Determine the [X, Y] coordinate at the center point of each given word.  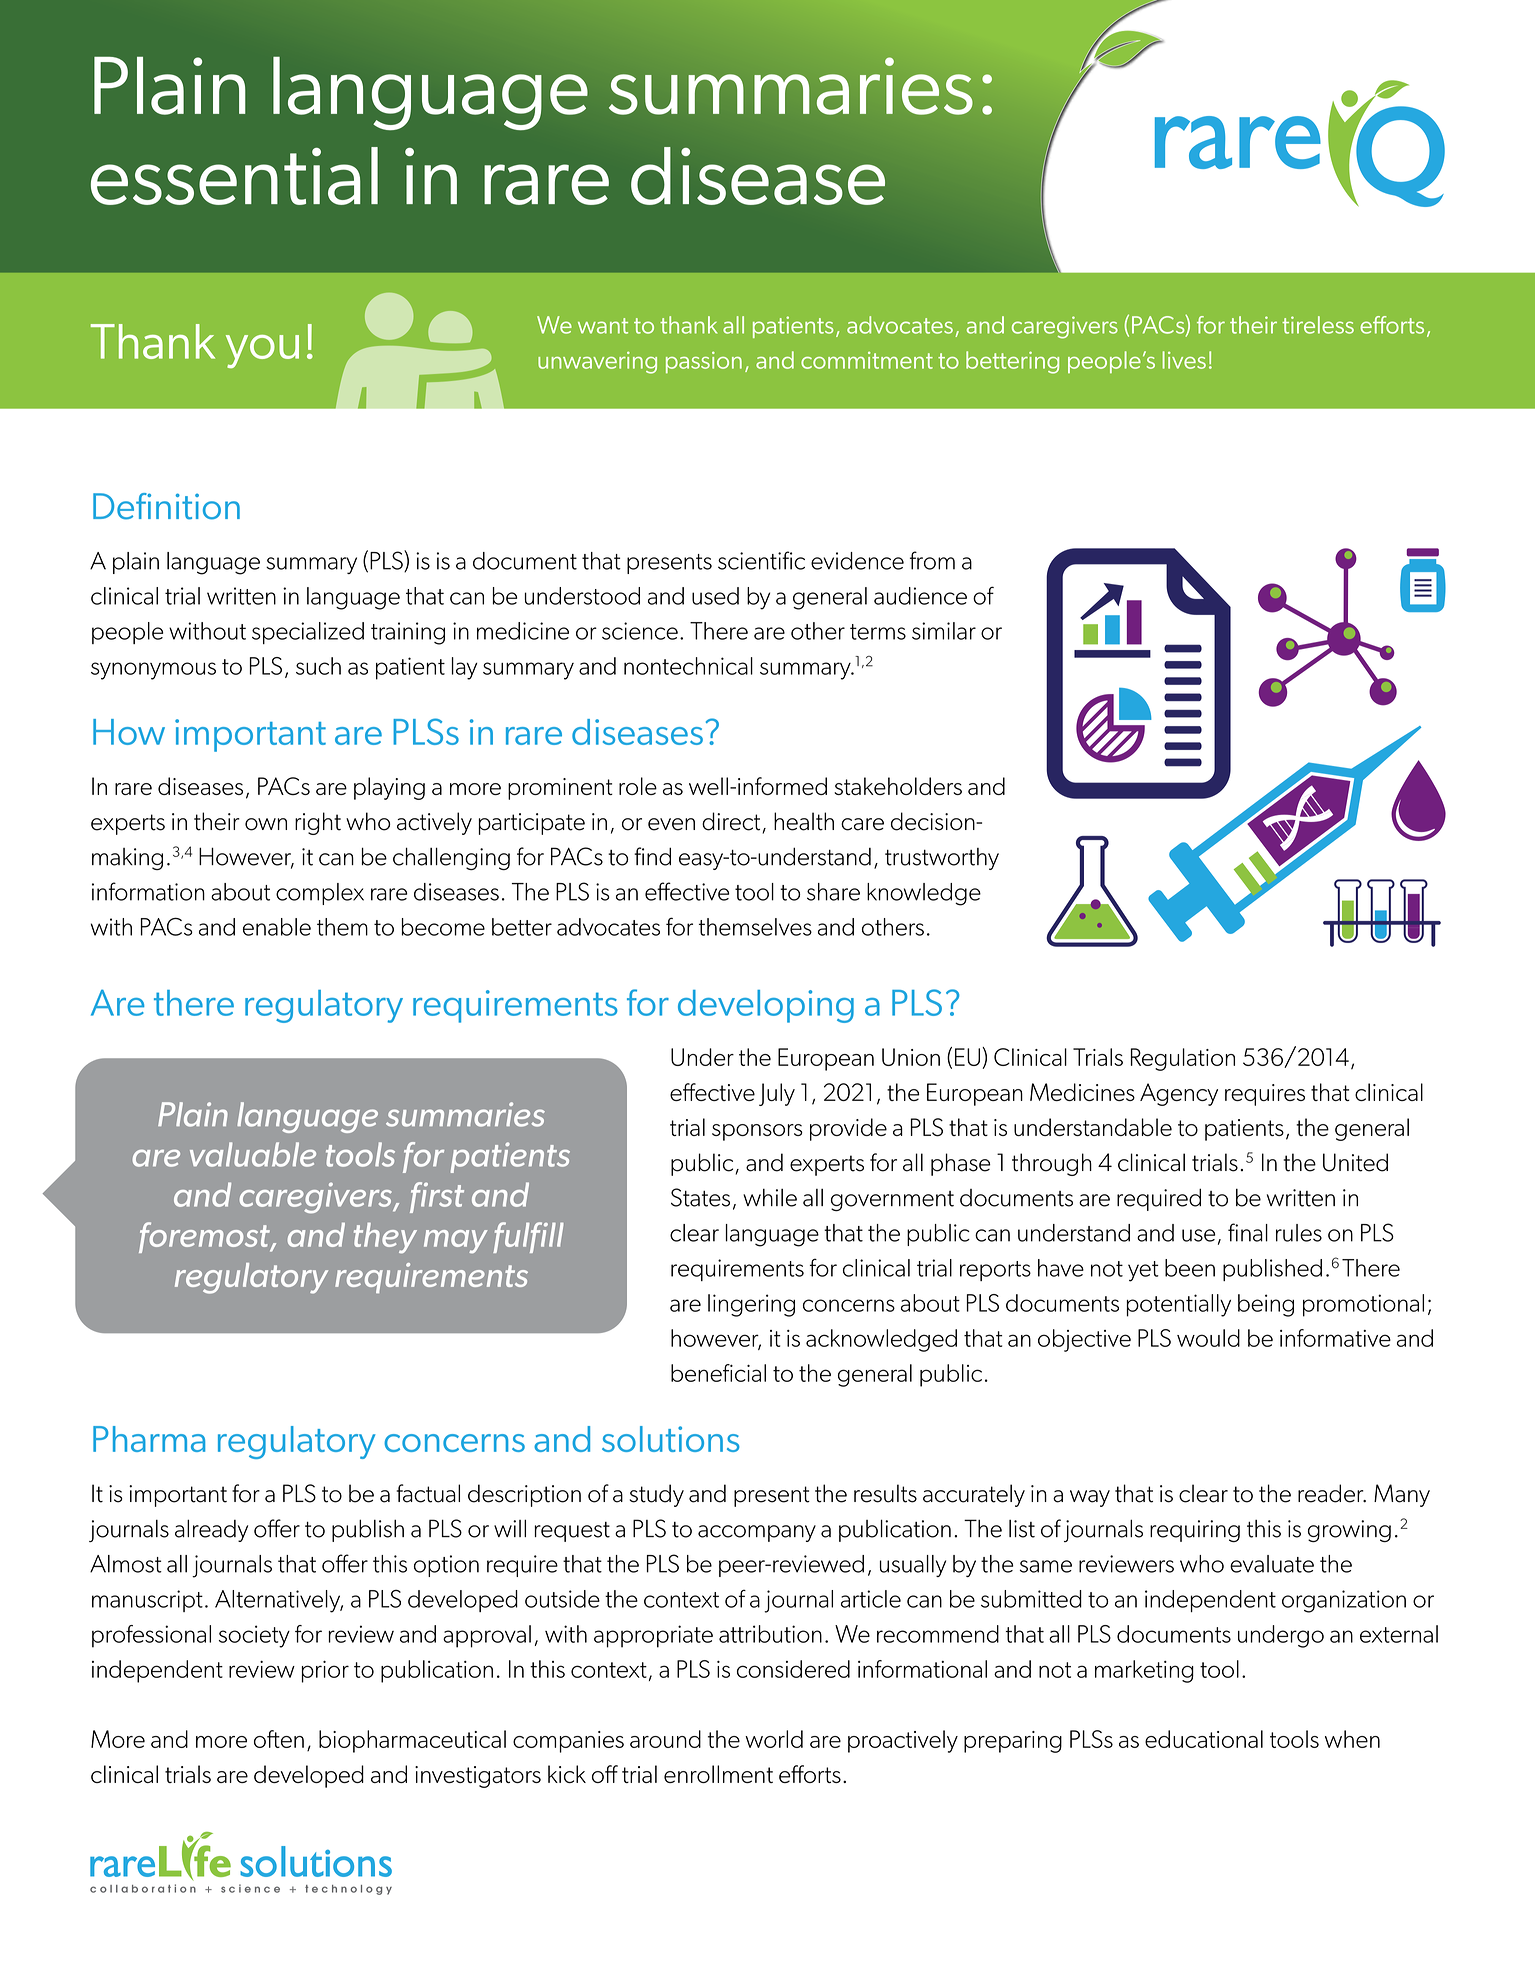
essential [234, 176]
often [279, 1739]
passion [704, 362]
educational [1204, 1739]
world [774, 1739]
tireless [1318, 325]
